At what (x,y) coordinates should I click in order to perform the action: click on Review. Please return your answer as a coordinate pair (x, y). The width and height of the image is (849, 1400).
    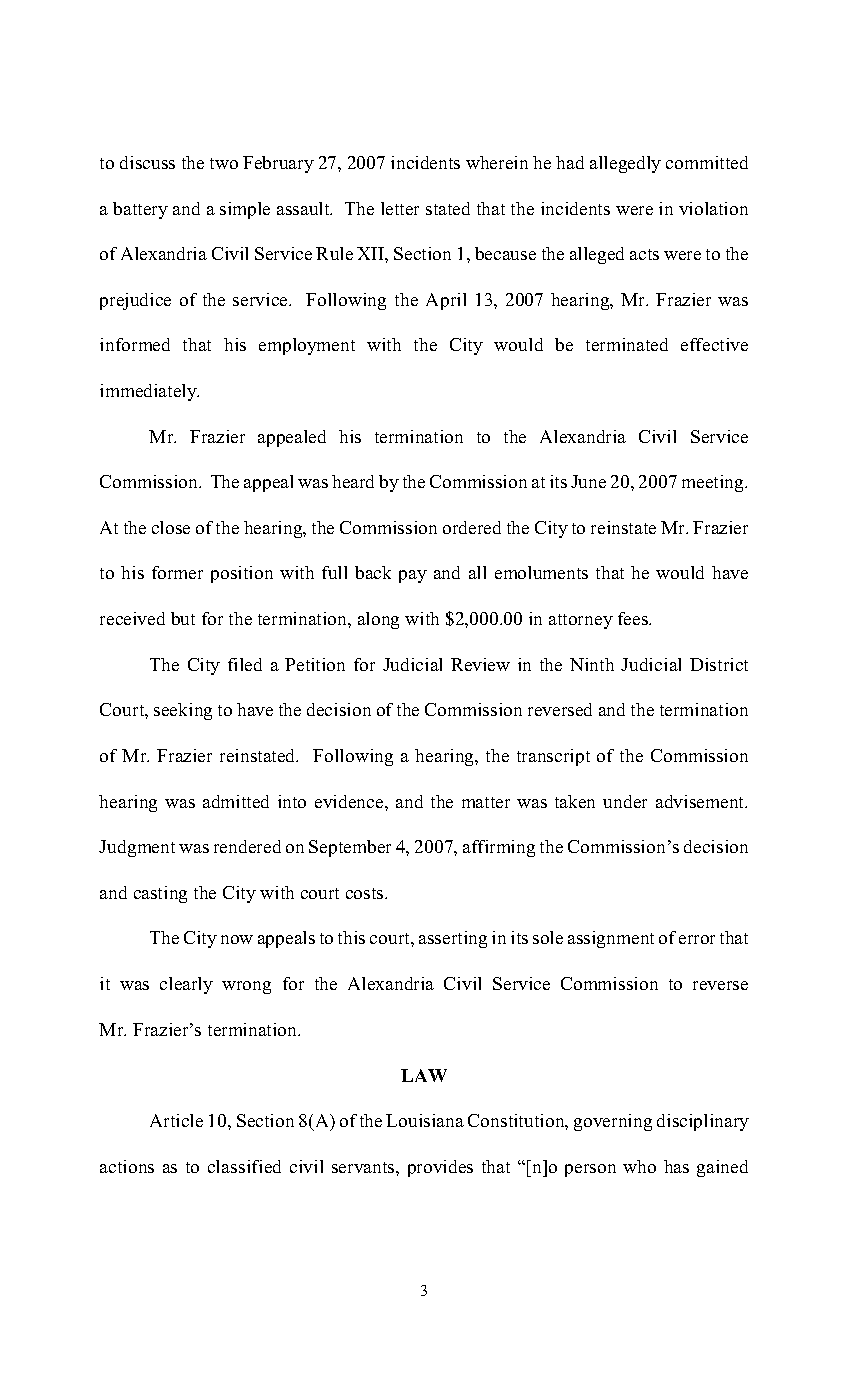
    Looking at the image, I should click on (480, 664).
